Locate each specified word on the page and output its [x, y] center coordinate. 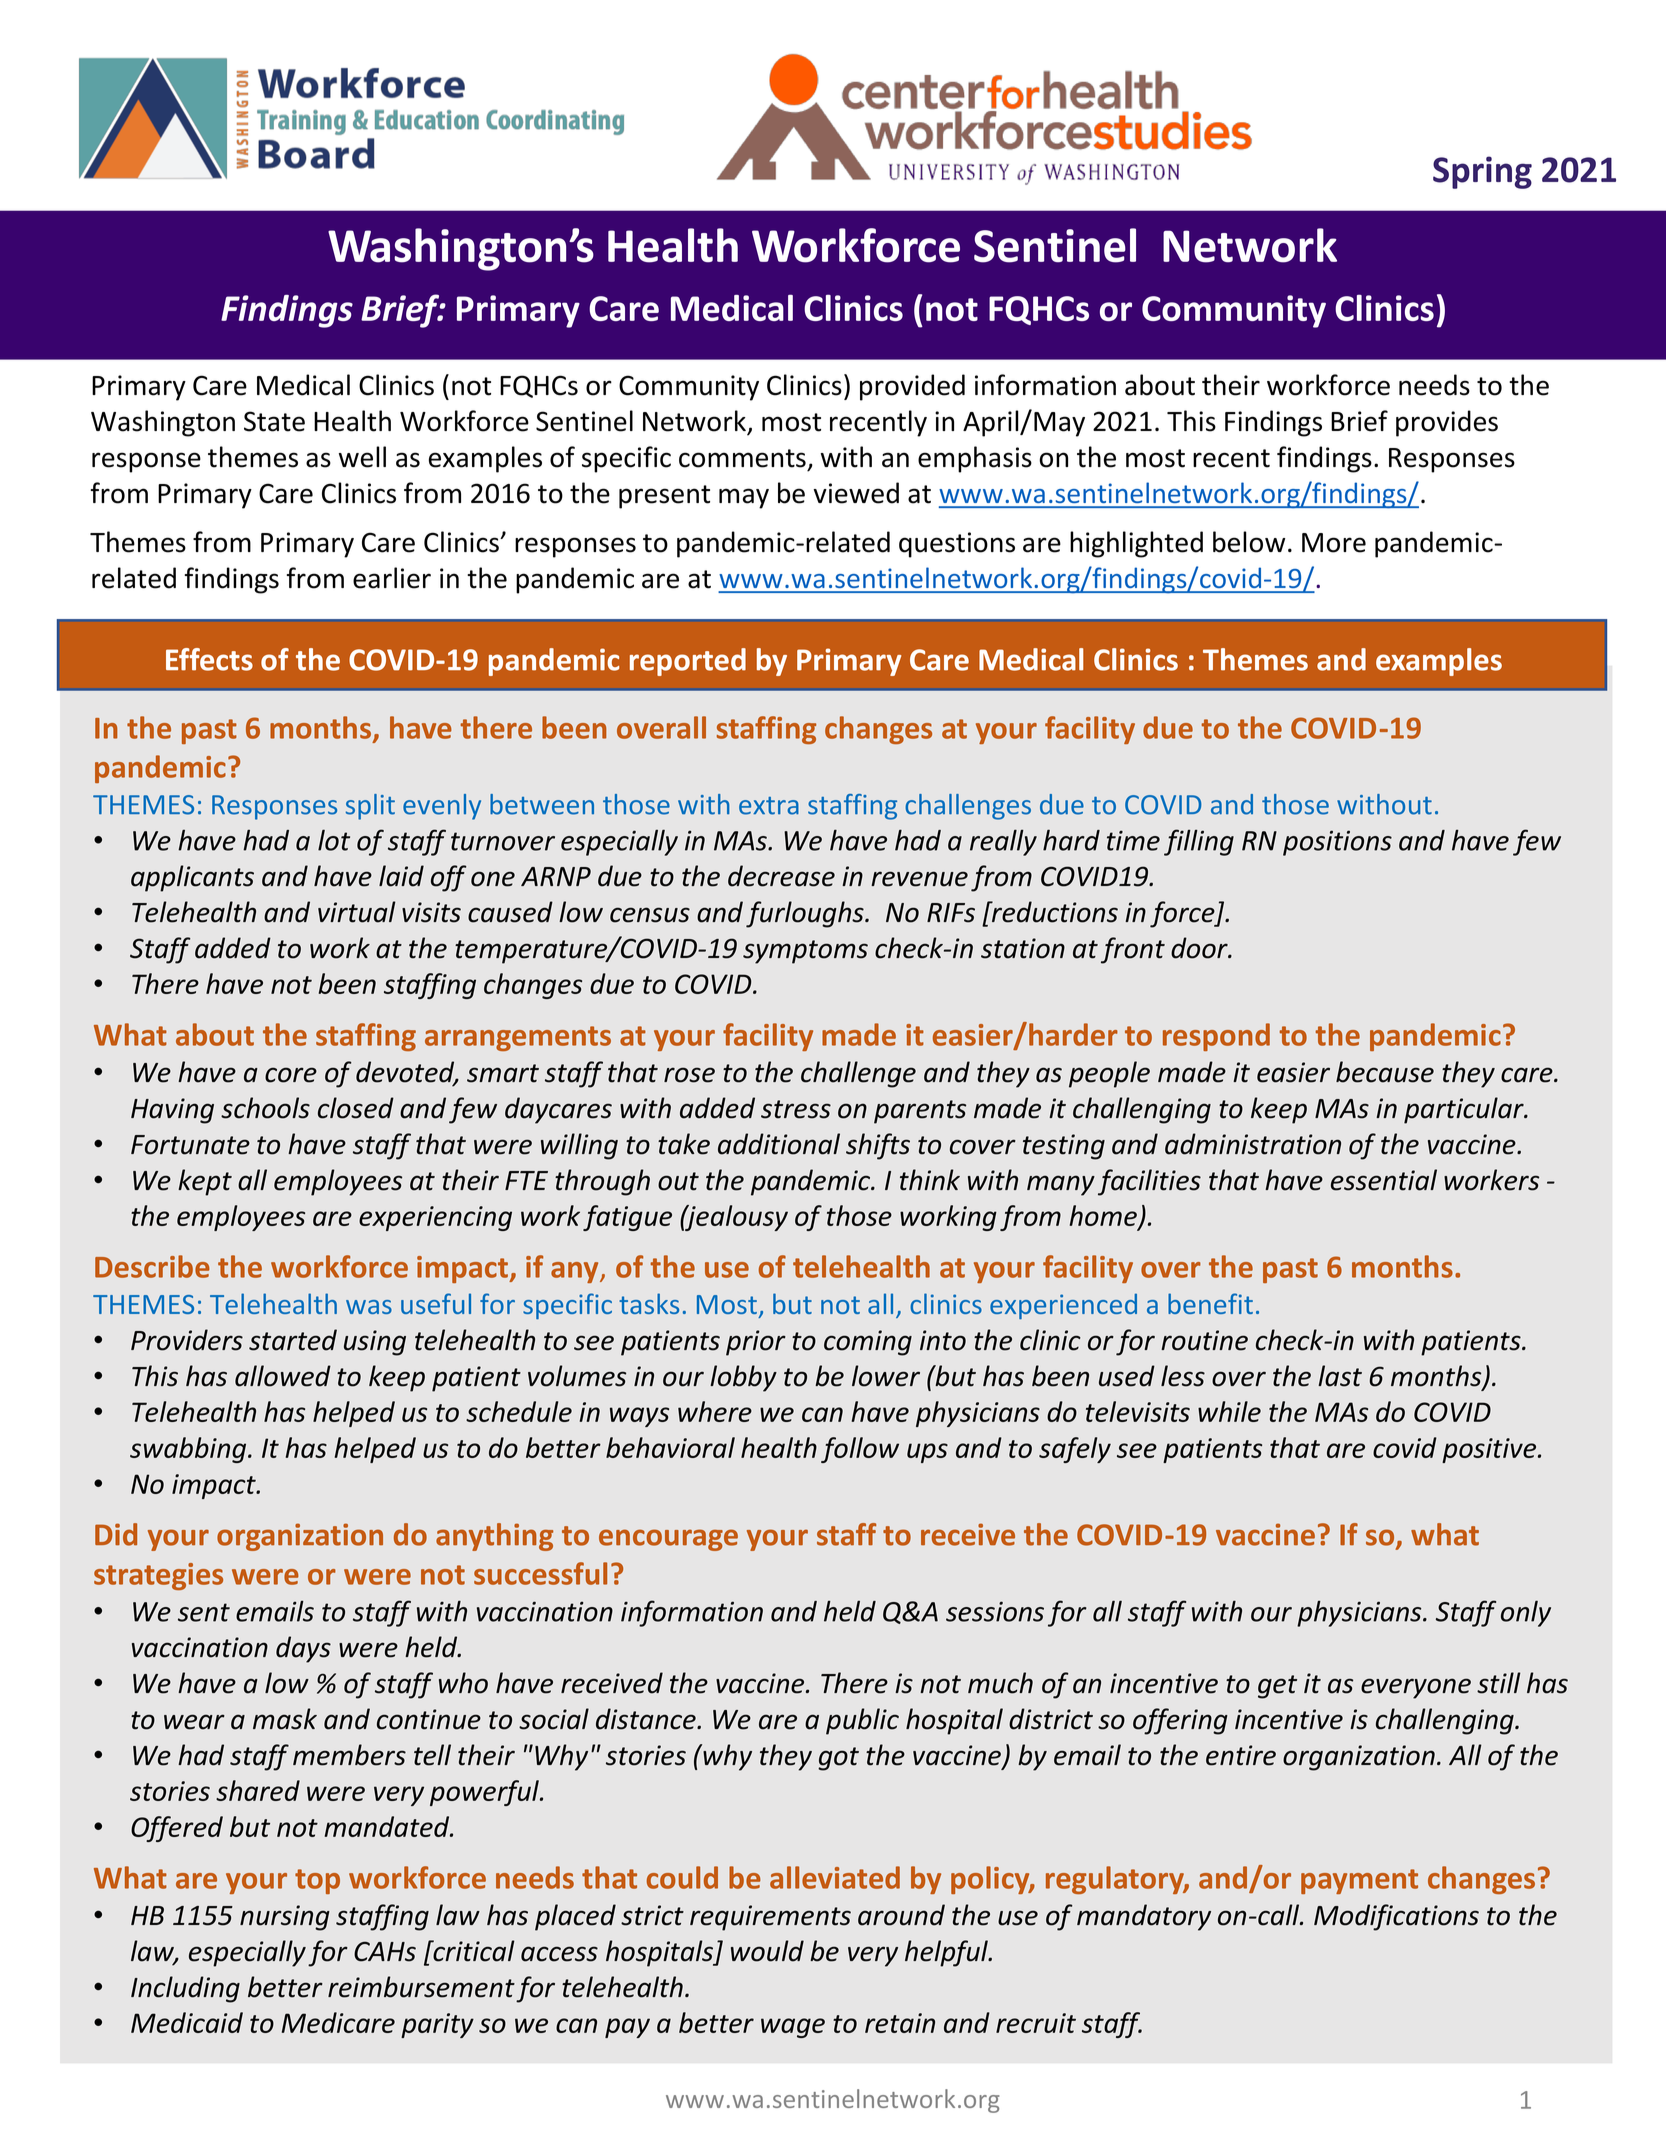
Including [185, 1989]
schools [265, 1108]
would [767, 1951]
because [1385, 1072]
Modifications [1396, 1917]
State [274, 421]
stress [796, 1109]
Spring [1482, 172]
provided [912, 387]
